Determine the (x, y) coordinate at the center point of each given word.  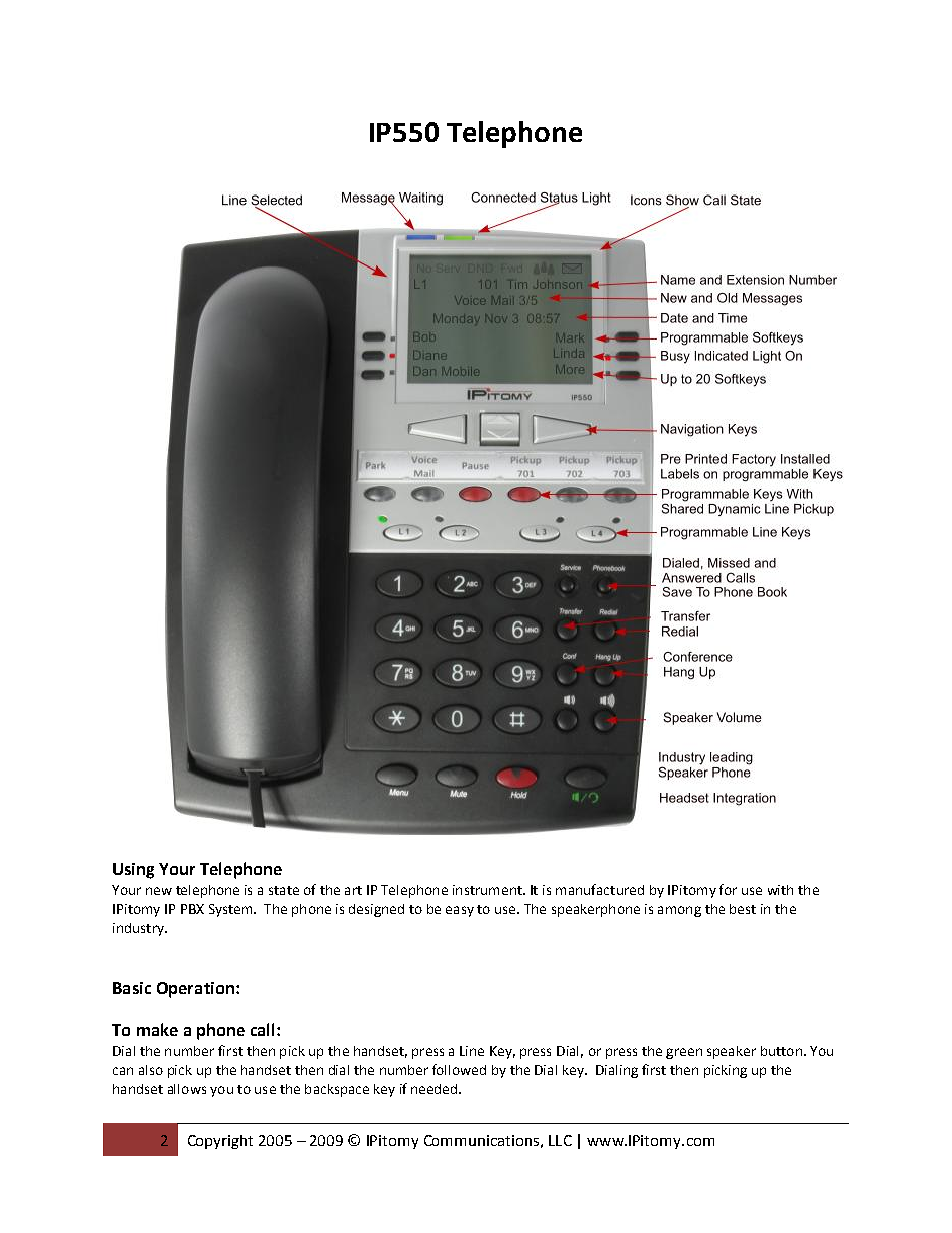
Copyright (220, 1142)
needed (435, 1089)
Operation (195, 990)
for (728, 889)
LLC (560, 1140)
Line (472, 1051)
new (159, 891)
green (684, 1053)
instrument (488, 890)
